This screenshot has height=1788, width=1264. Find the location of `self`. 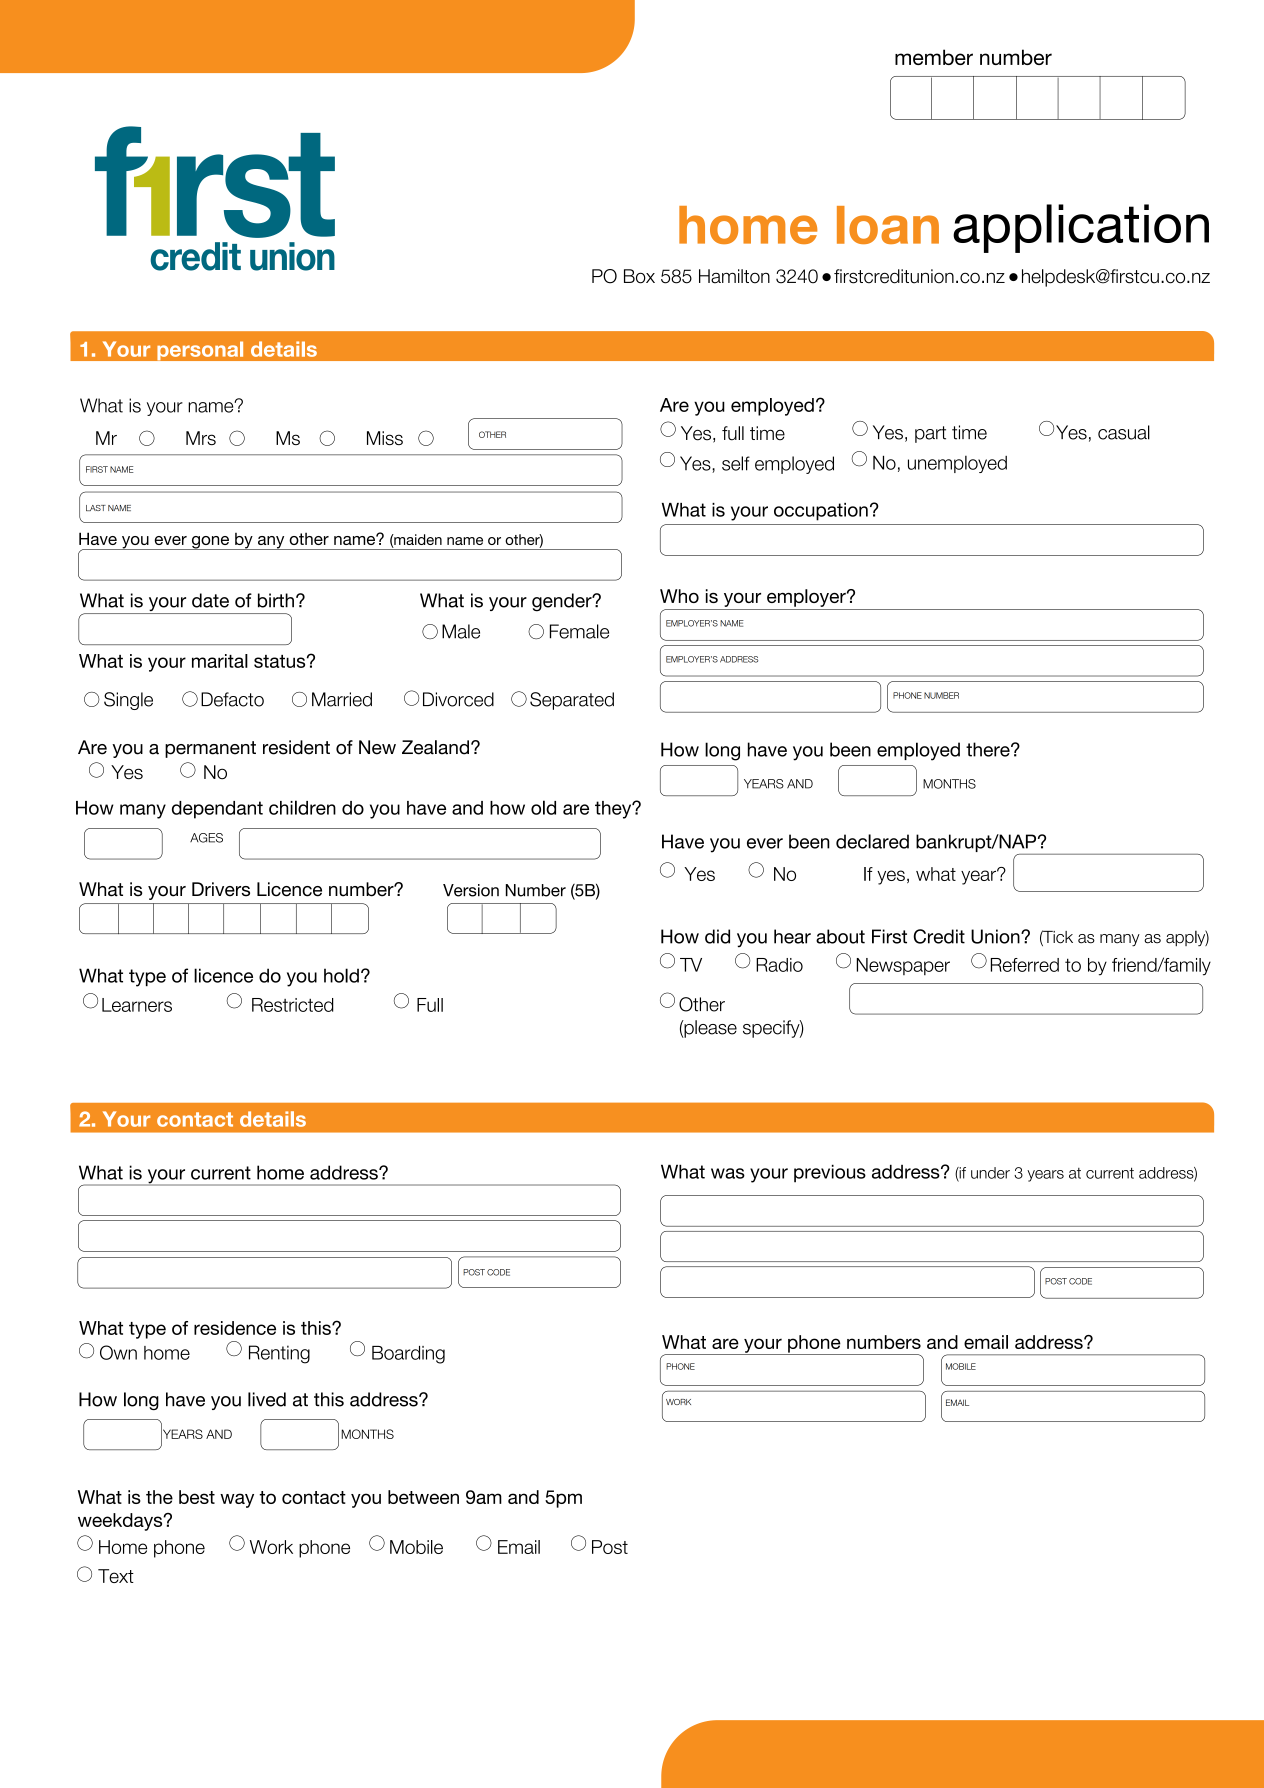

self is located at coordinates (736, 463).
